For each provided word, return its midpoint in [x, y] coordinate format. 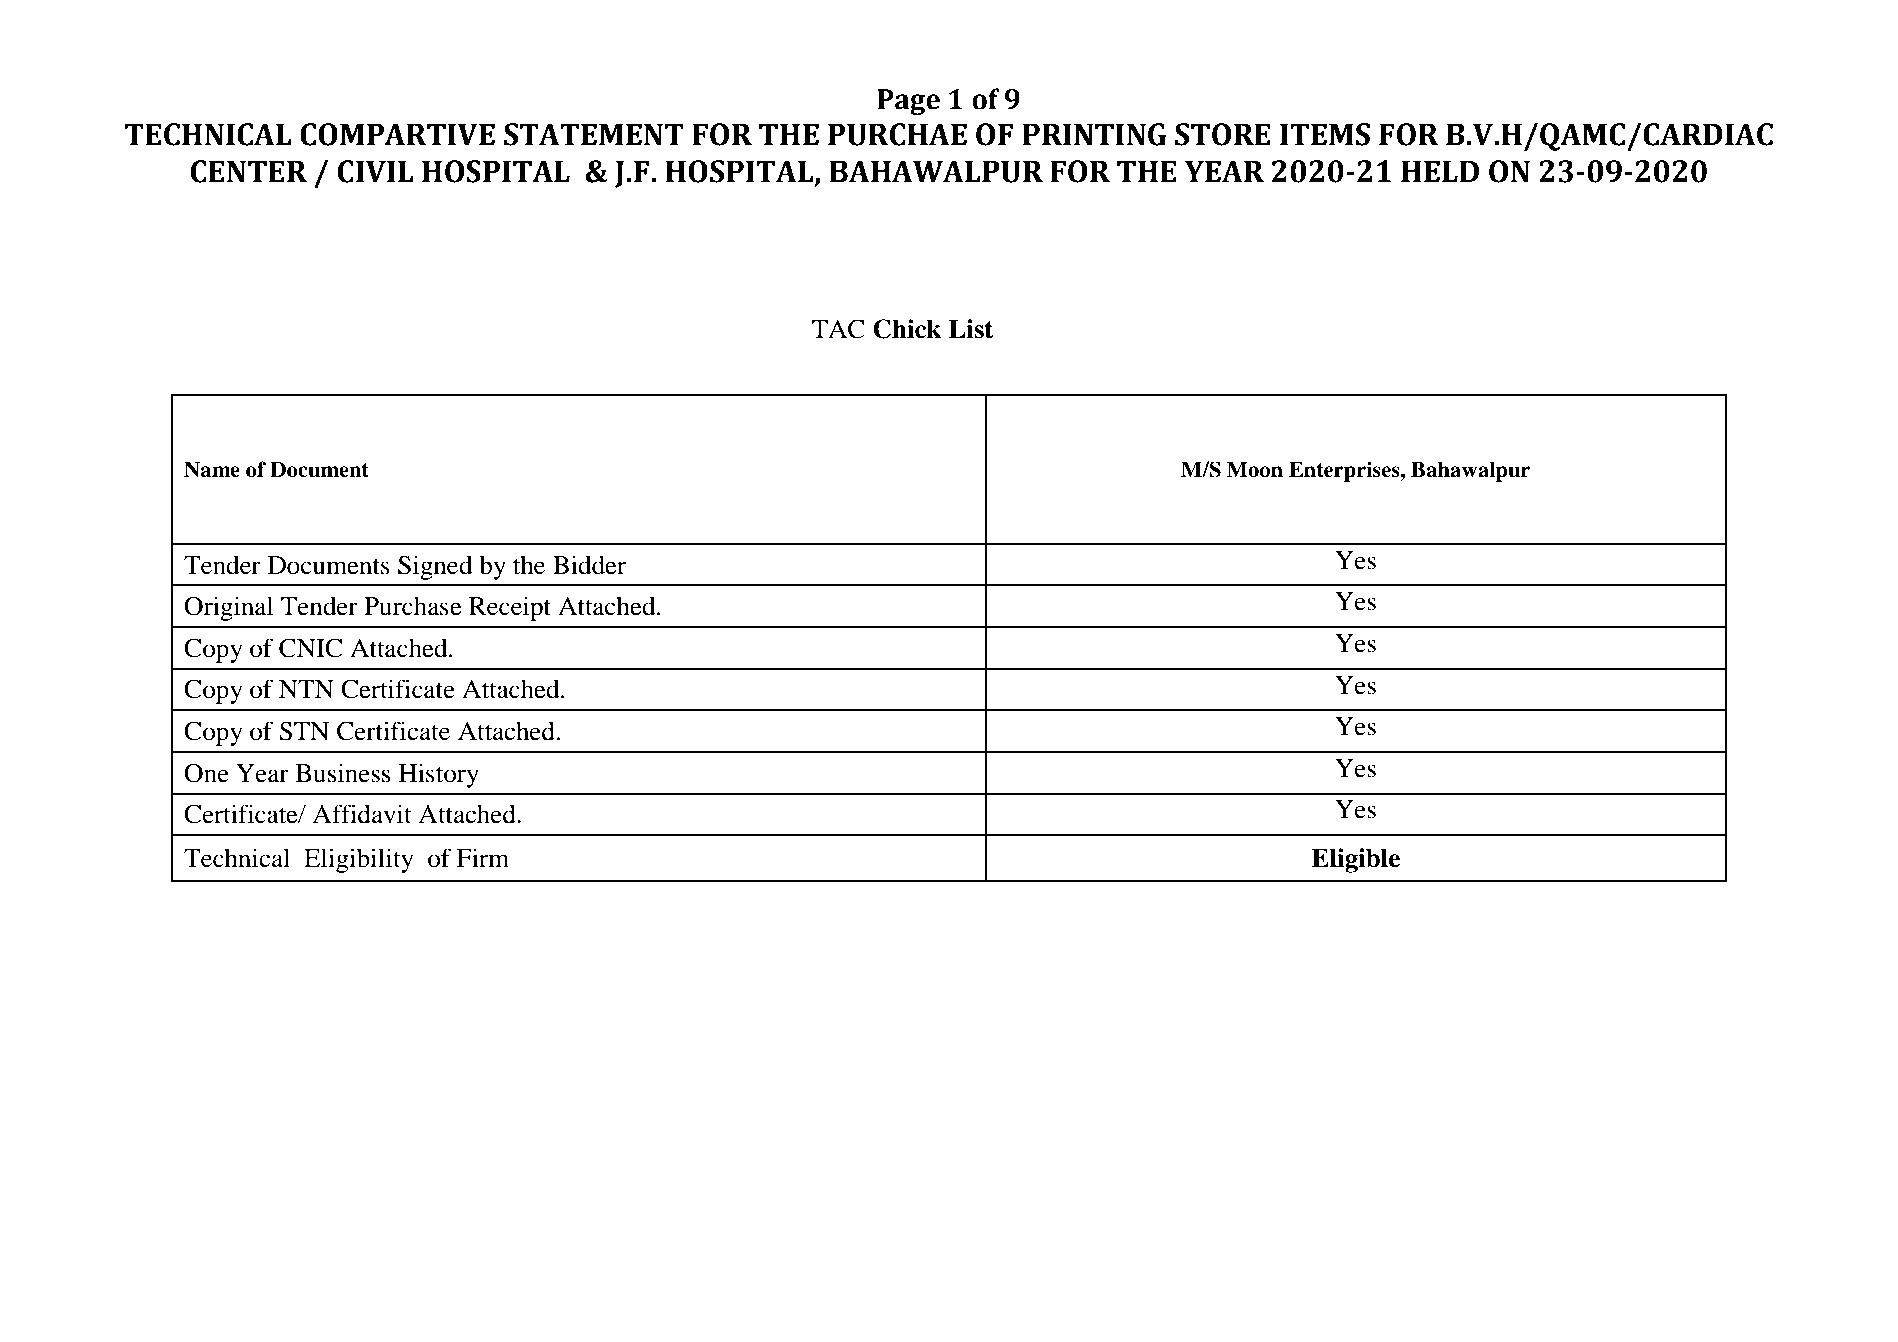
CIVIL [376, 171]
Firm [483, 857]
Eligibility [359, 860]
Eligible [1355, 860]
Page [908, 102]
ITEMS [1325, 134]
